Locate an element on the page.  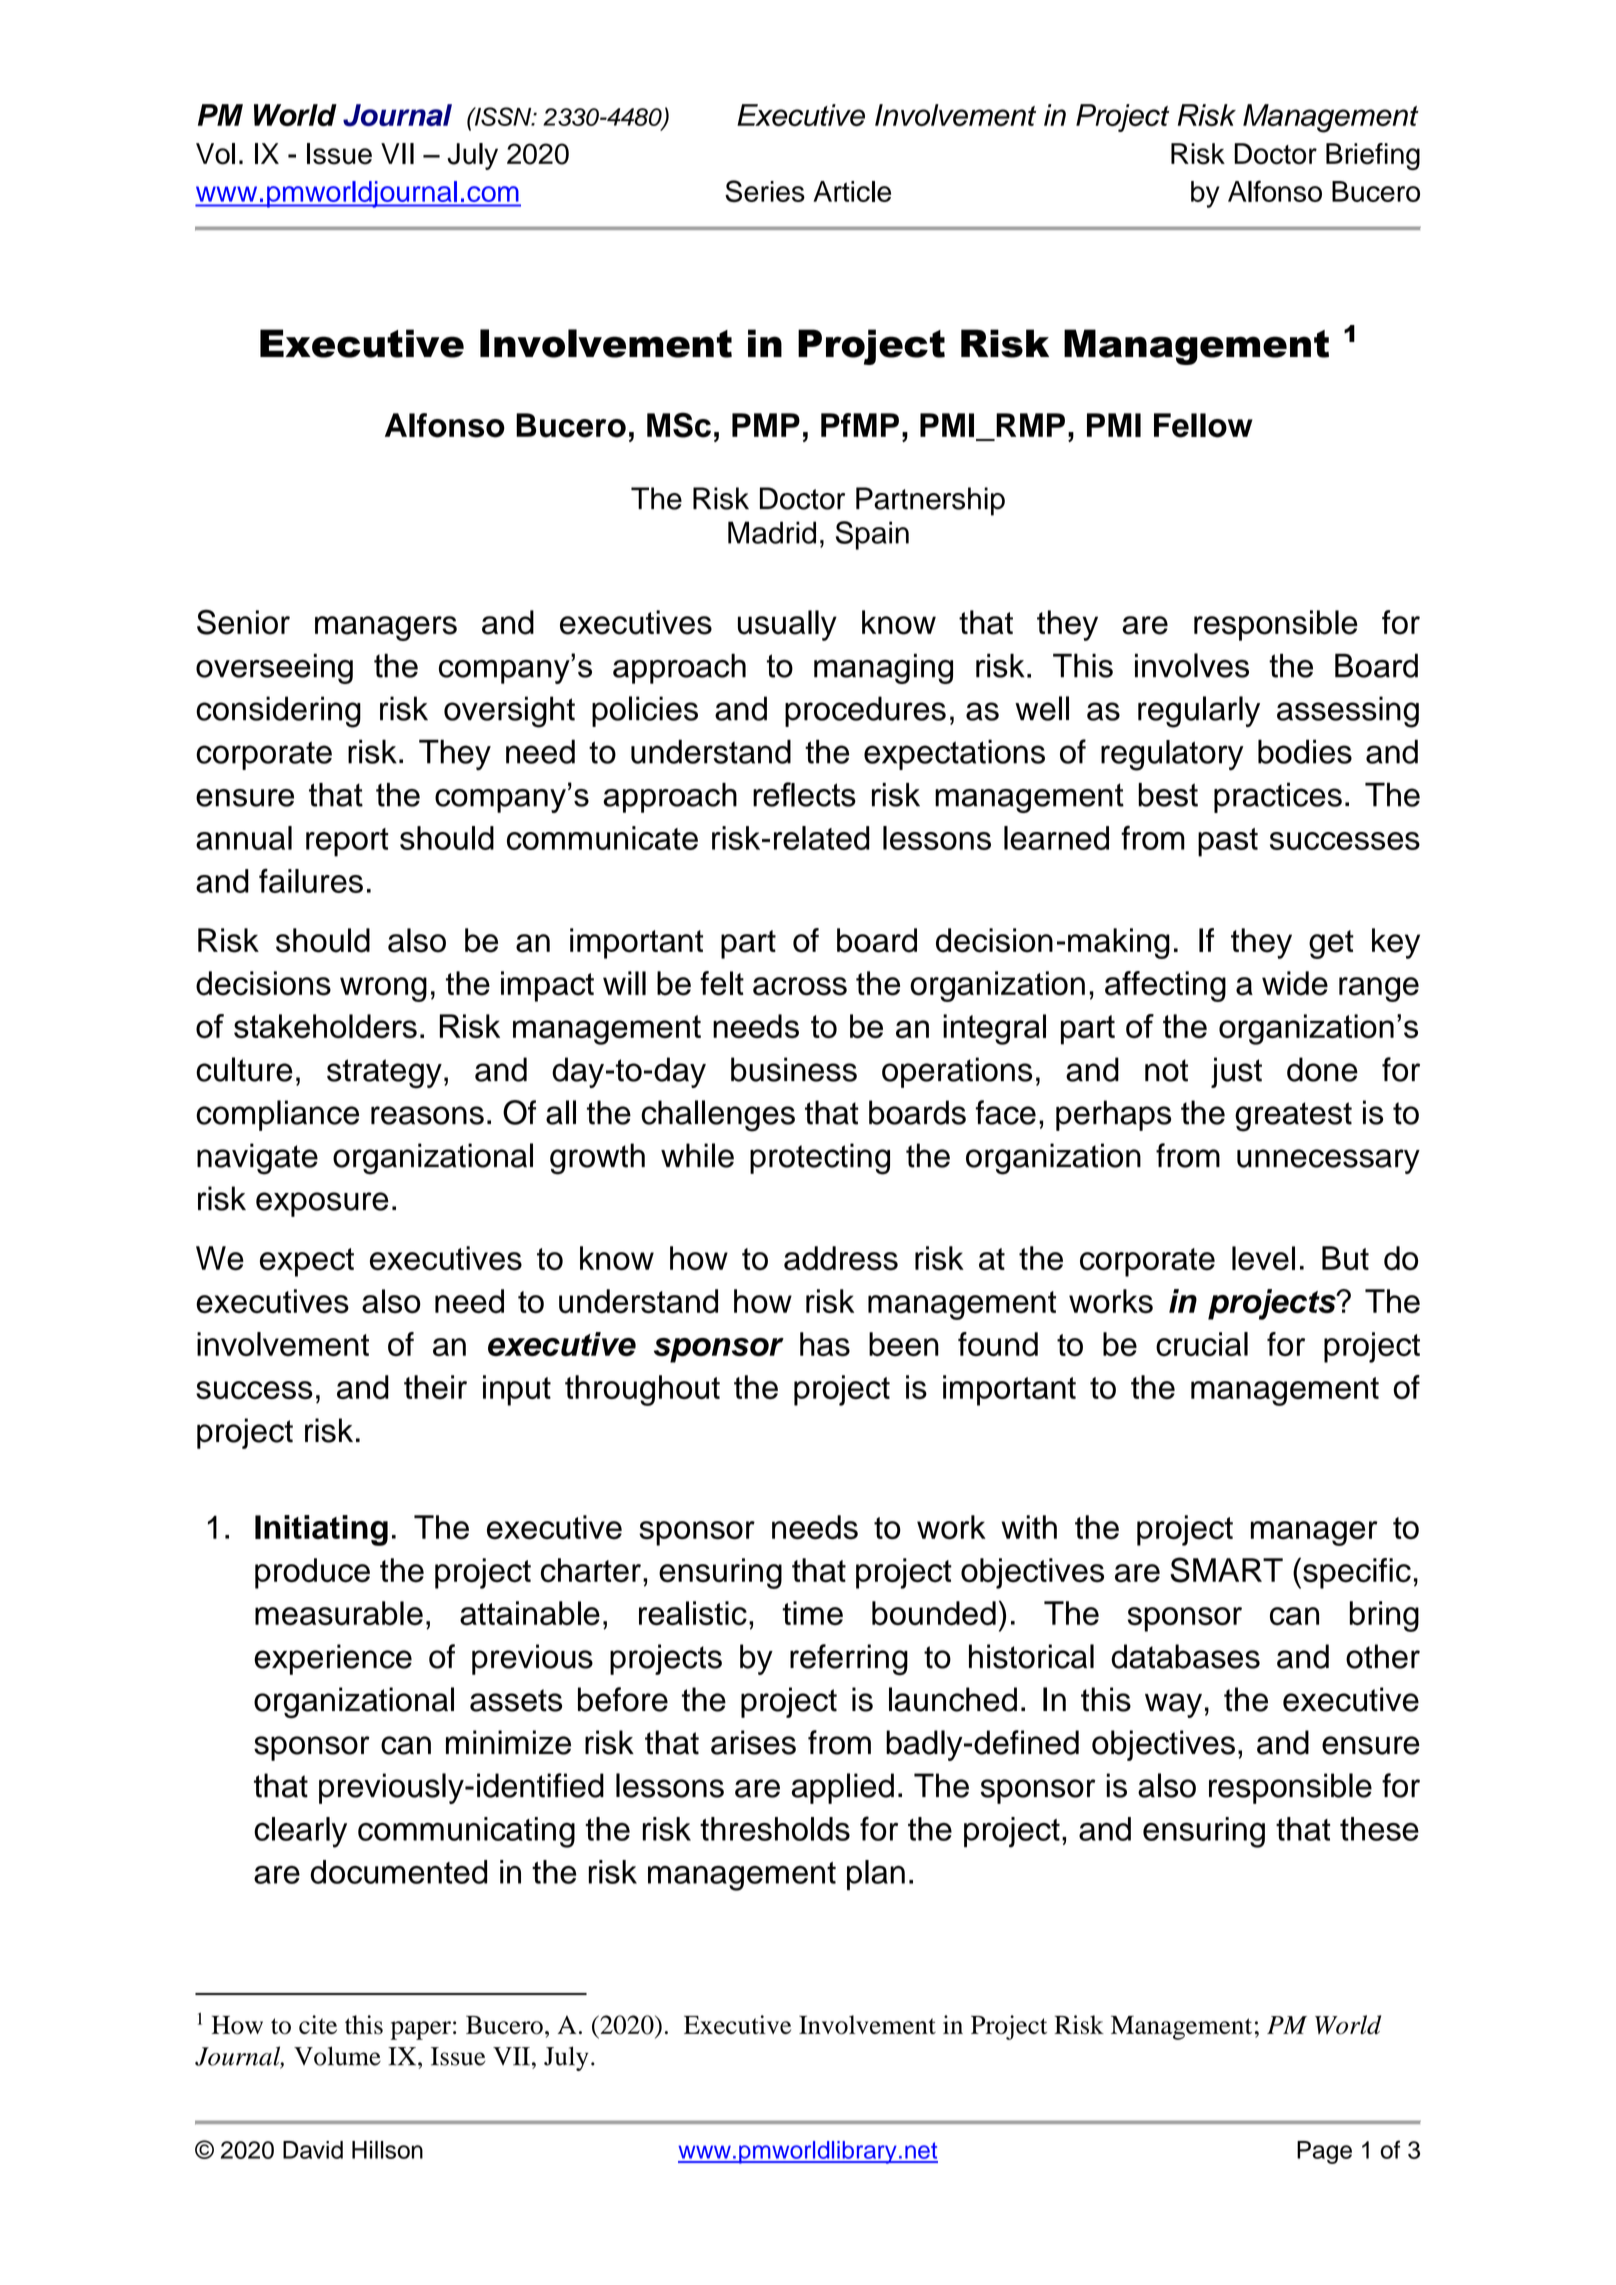
plan is located at coordinates (876, 1875).
